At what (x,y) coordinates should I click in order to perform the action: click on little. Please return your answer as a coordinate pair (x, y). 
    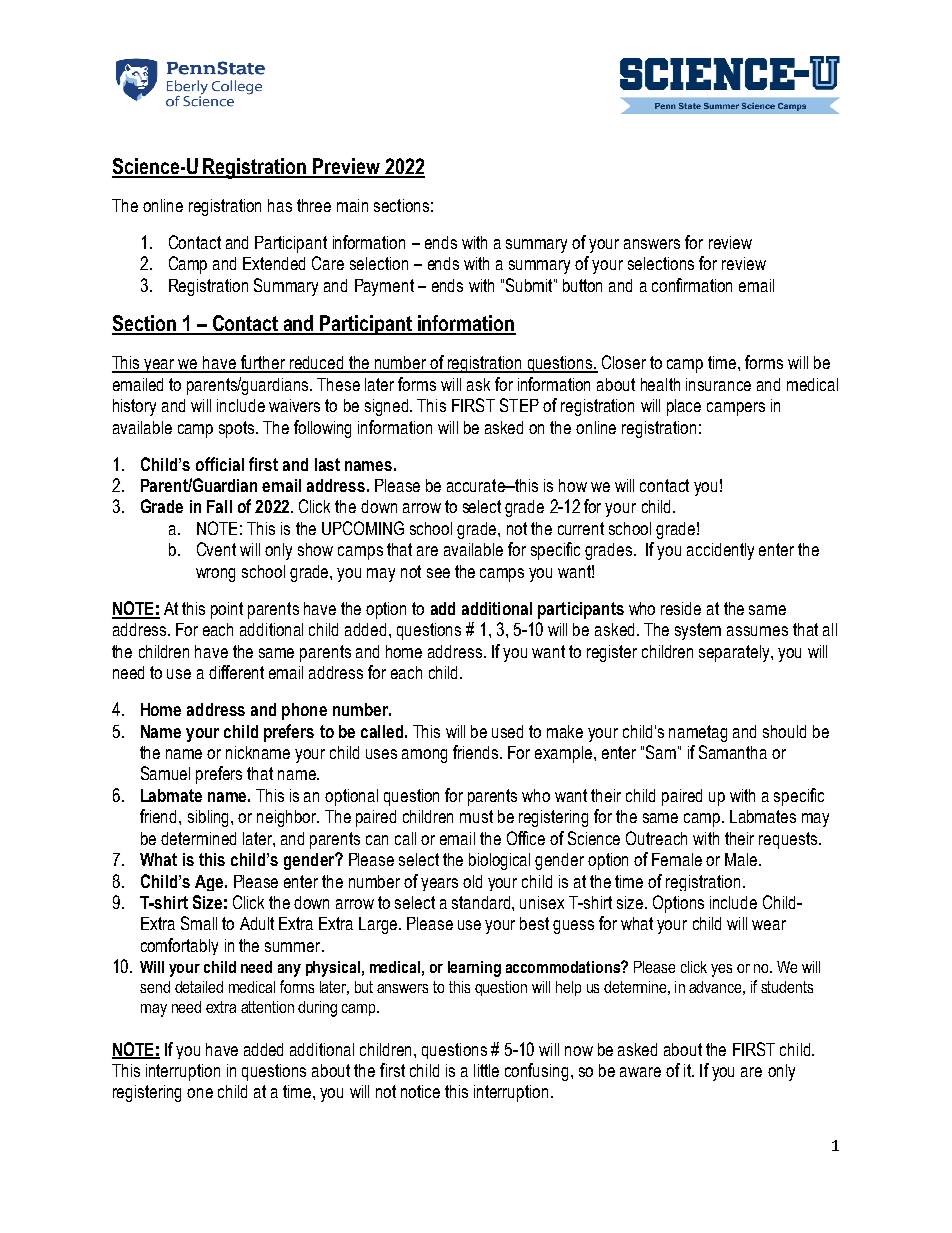
    Looking at the image, I should click on (486, 1070).
